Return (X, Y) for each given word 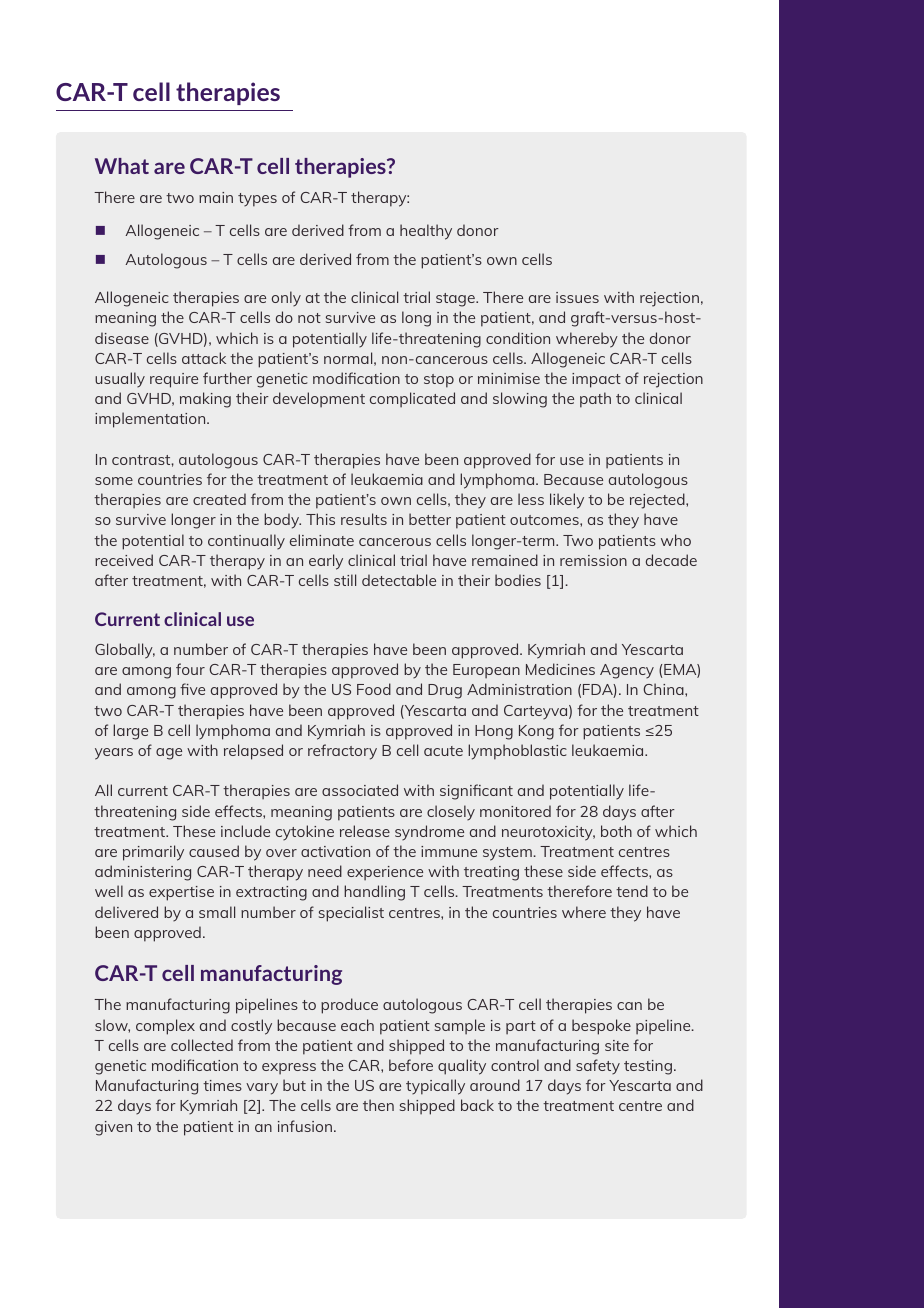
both (616, 831)
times (222, 1085)
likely (567, 501)
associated (360, 790)
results (364, 519)
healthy (426, 232)
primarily (153, 853)
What (122, 166)
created (219, 499)
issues (577, 297)
